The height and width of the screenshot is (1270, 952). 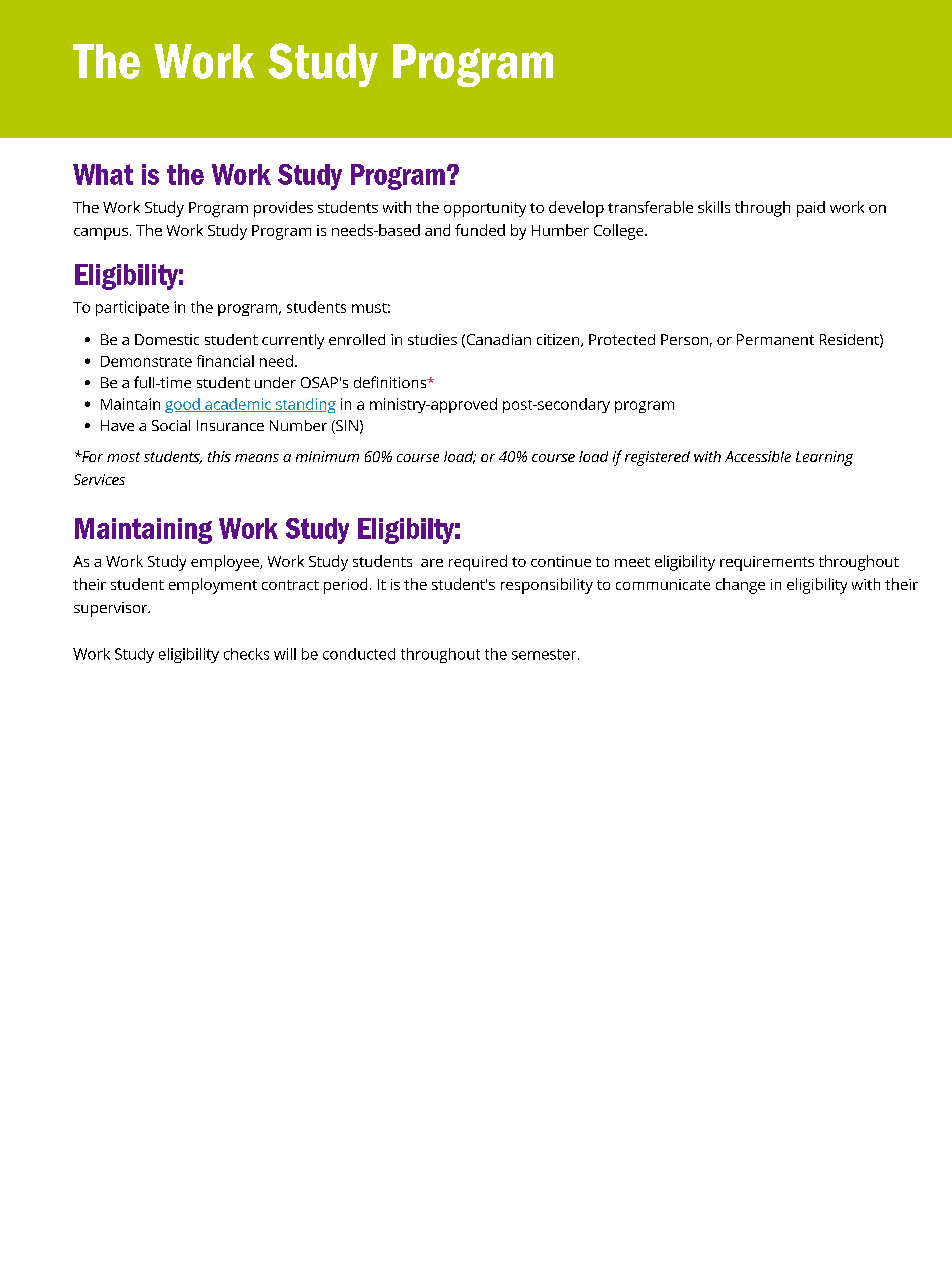 I want to click on participate, so click(x=132, y=308).
